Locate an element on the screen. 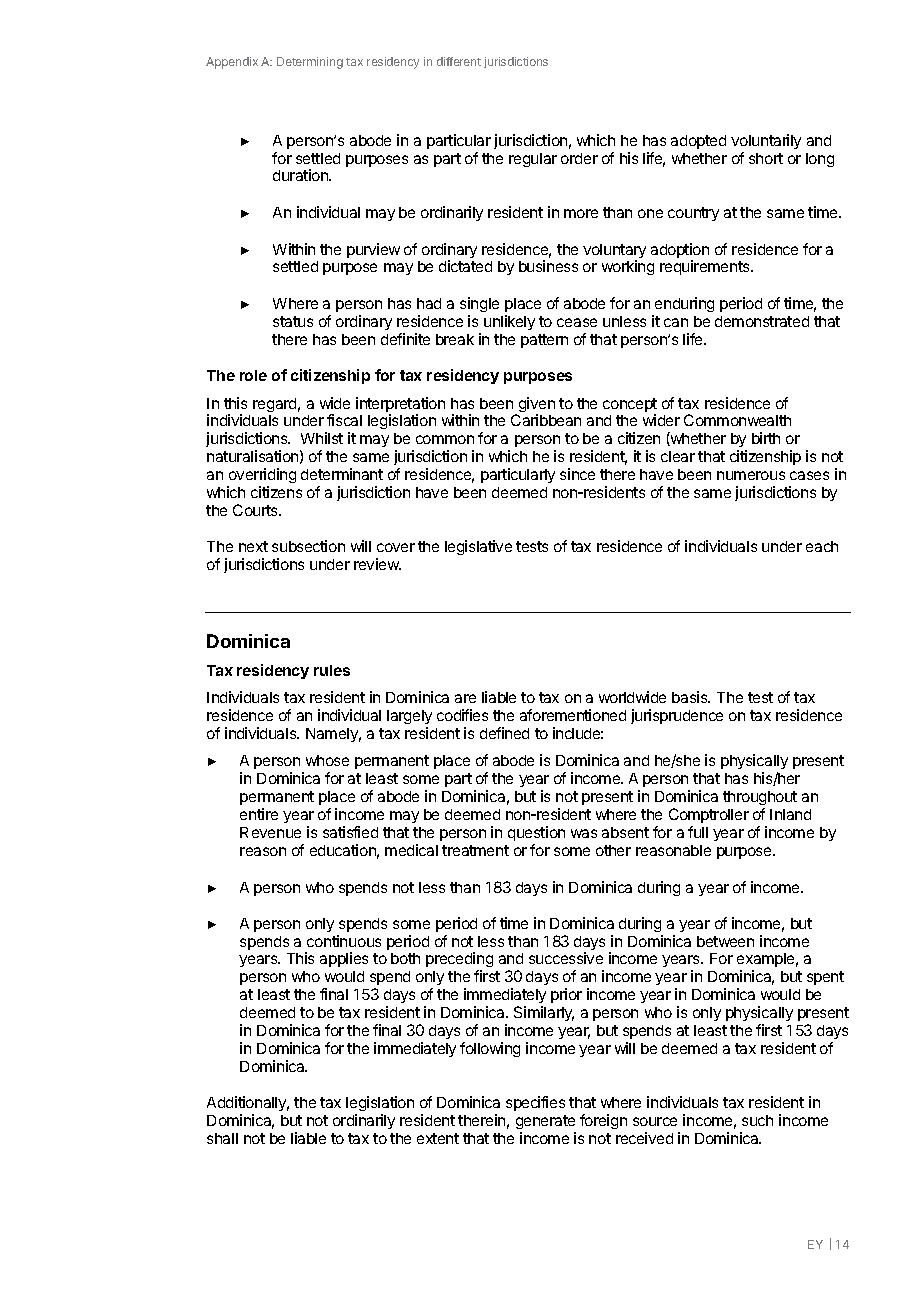 This screenshot has width=924, height=1308. Additionally is located at coordinates (248, 1105).
